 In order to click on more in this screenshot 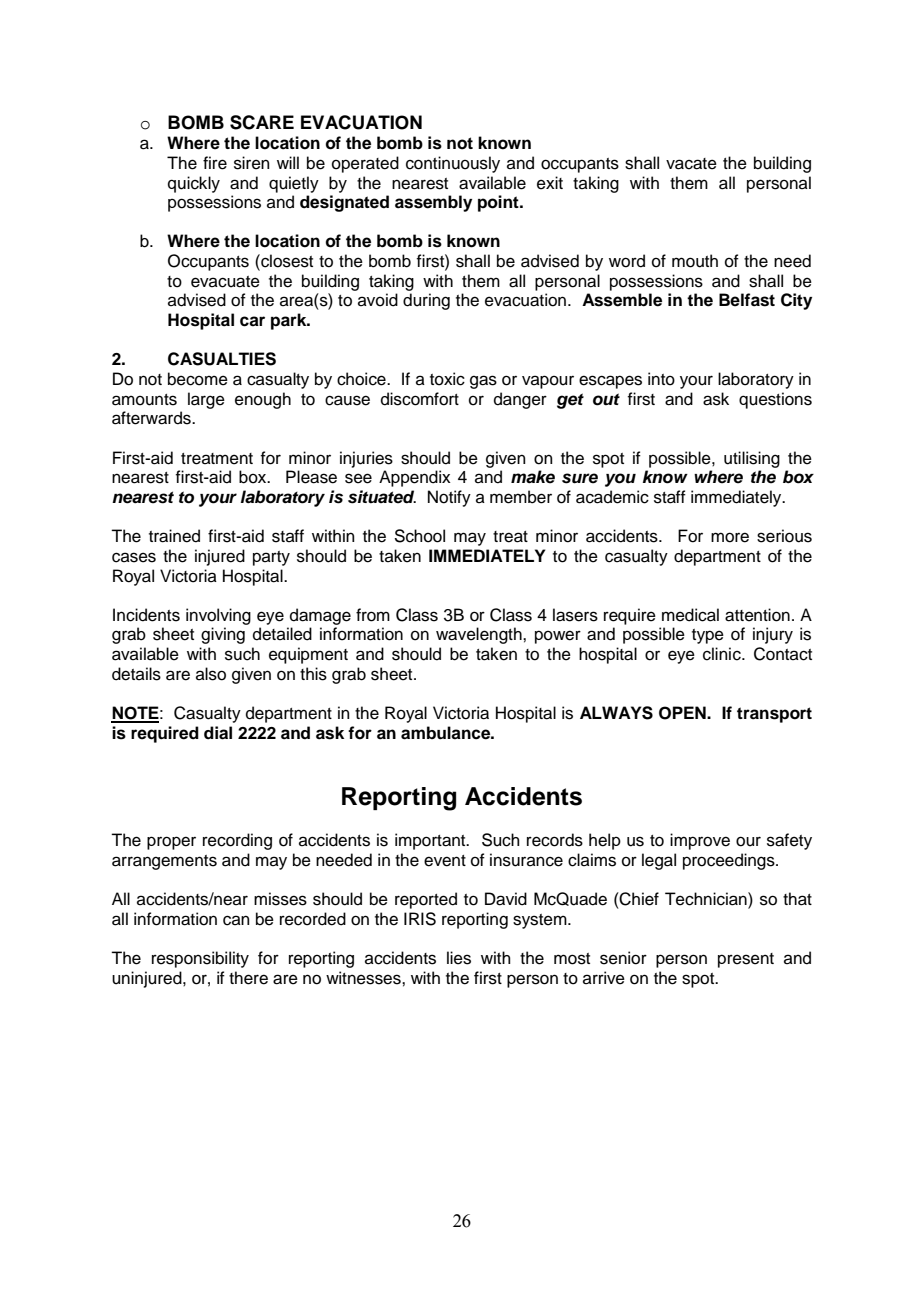, I will do `click(730, 537)`.
